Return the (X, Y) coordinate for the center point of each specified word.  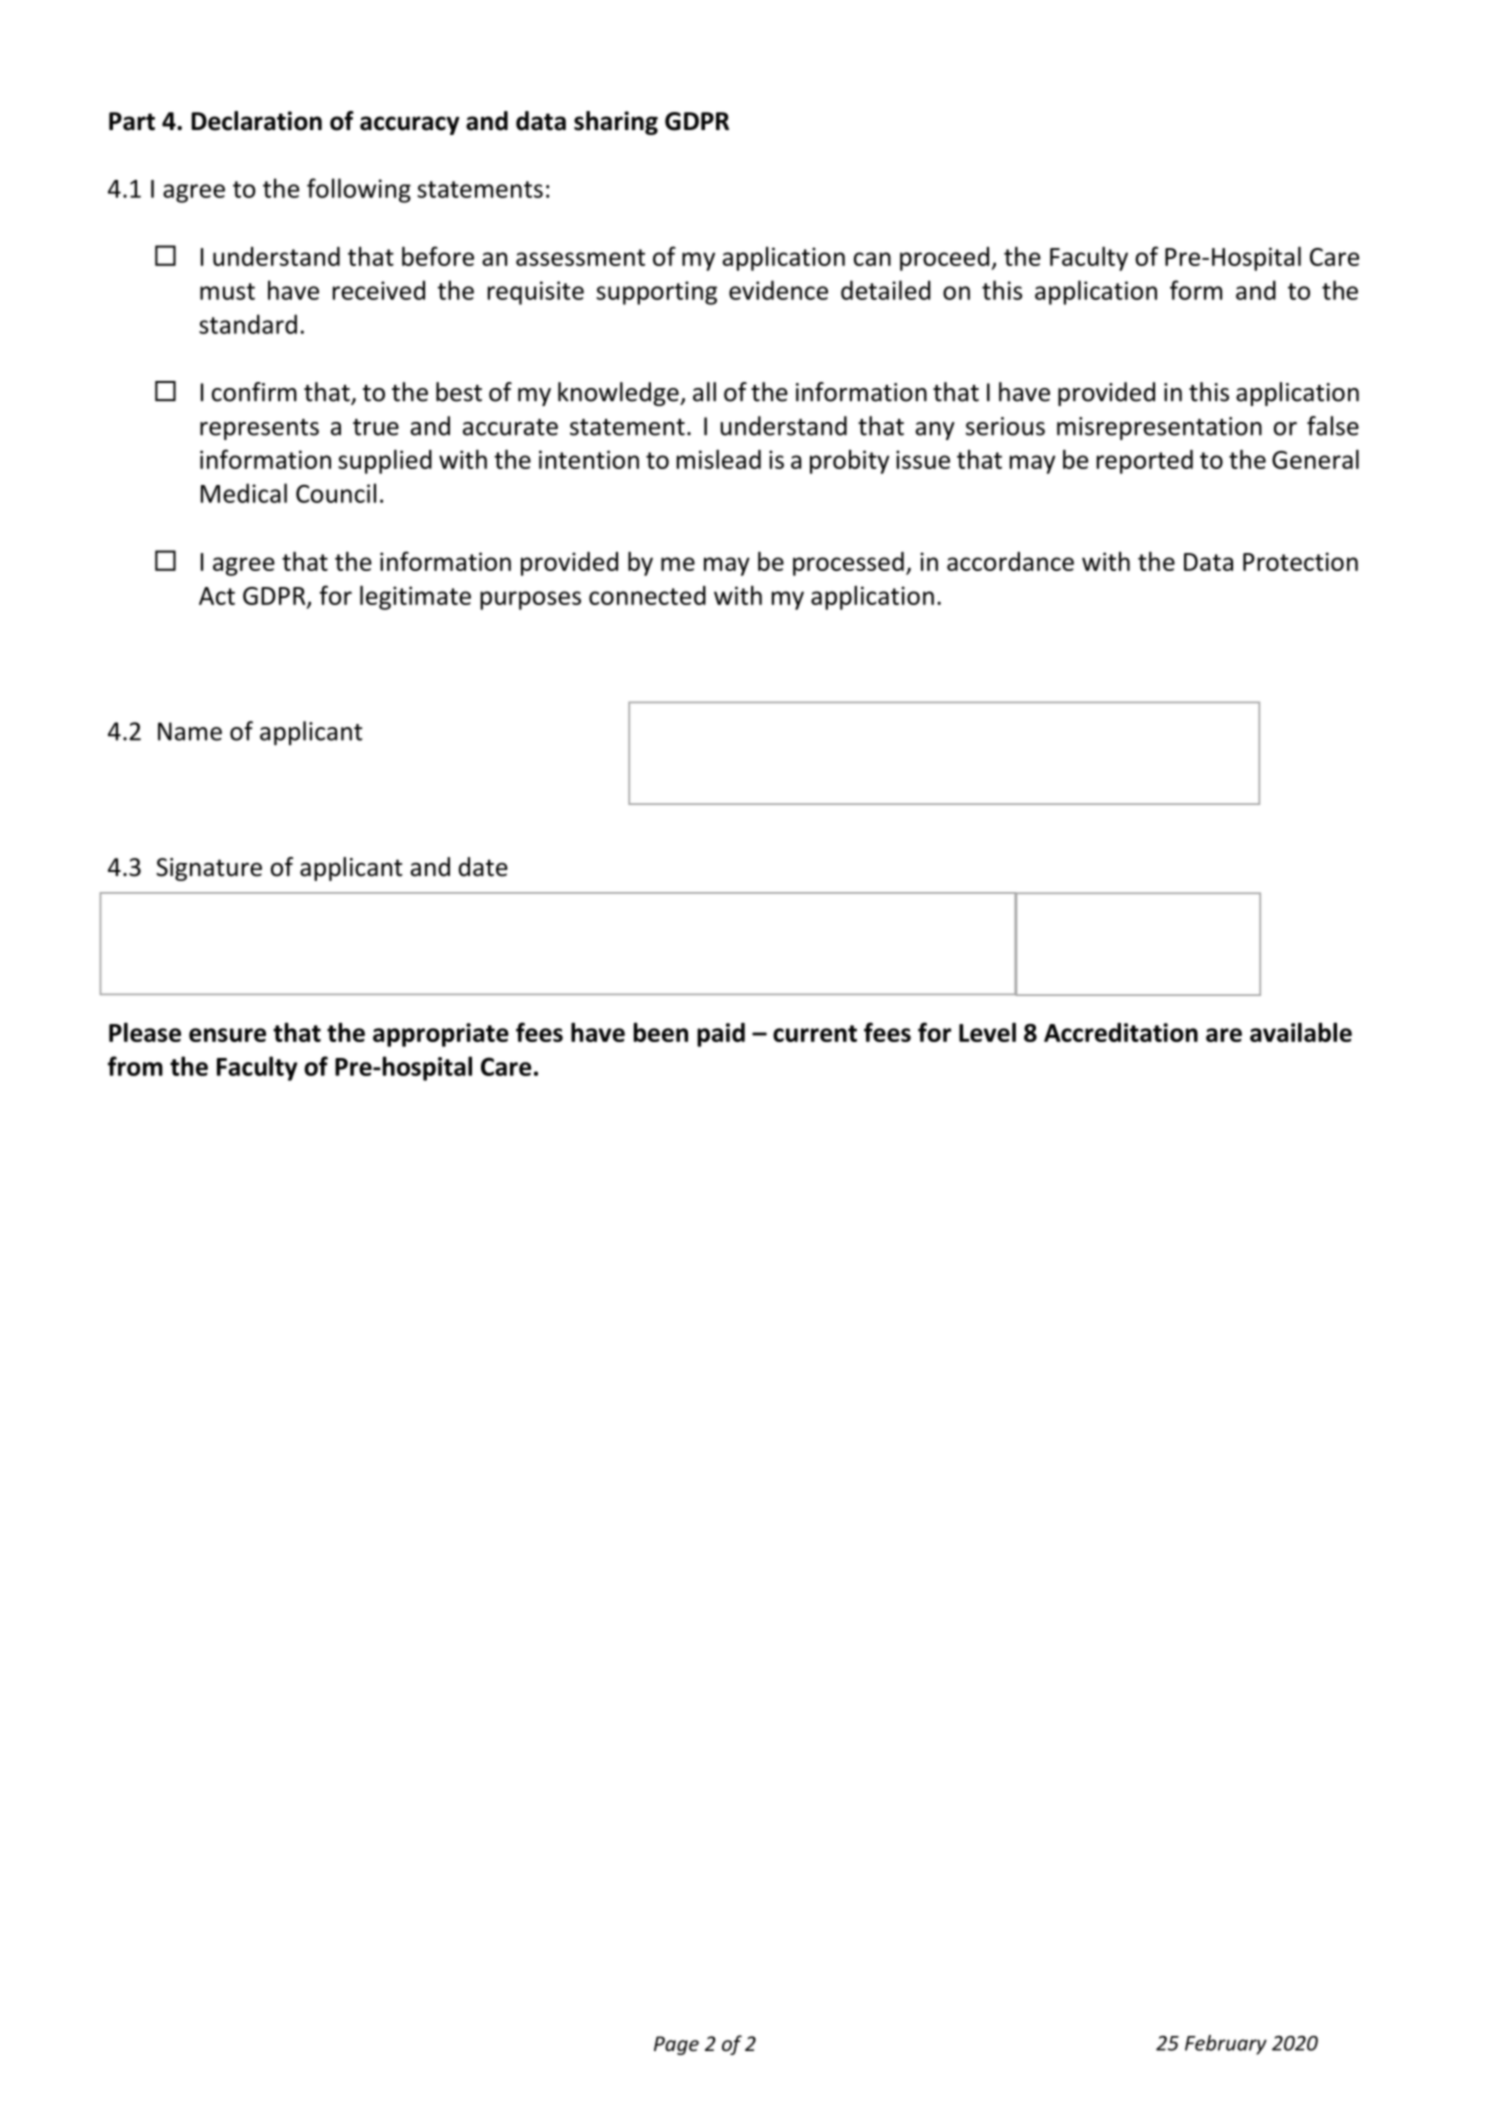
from (135, 1066)
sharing (616, 123)
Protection (1300, 561)
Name (190, 731)
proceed (946, 259)
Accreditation (1121, 1032)
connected (647, 595)
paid (721, 1035)
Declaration (256, 121)
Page (676, 2045)
